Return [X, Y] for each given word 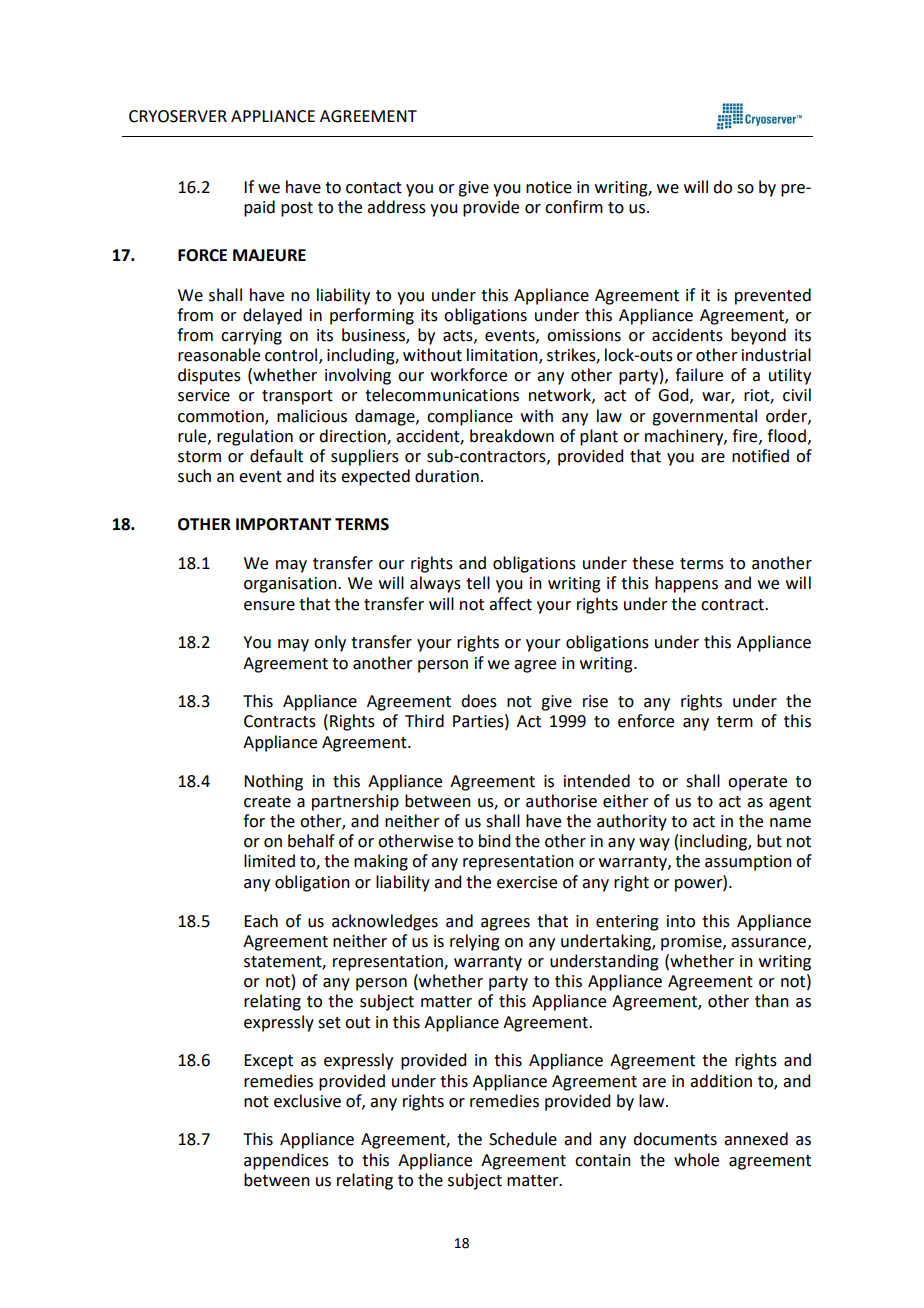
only [330, 643]
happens [686, 584]
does [479, 701]
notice [549, 187]
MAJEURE [269, 255]
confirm [574, 207]
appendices [286, 1161]
